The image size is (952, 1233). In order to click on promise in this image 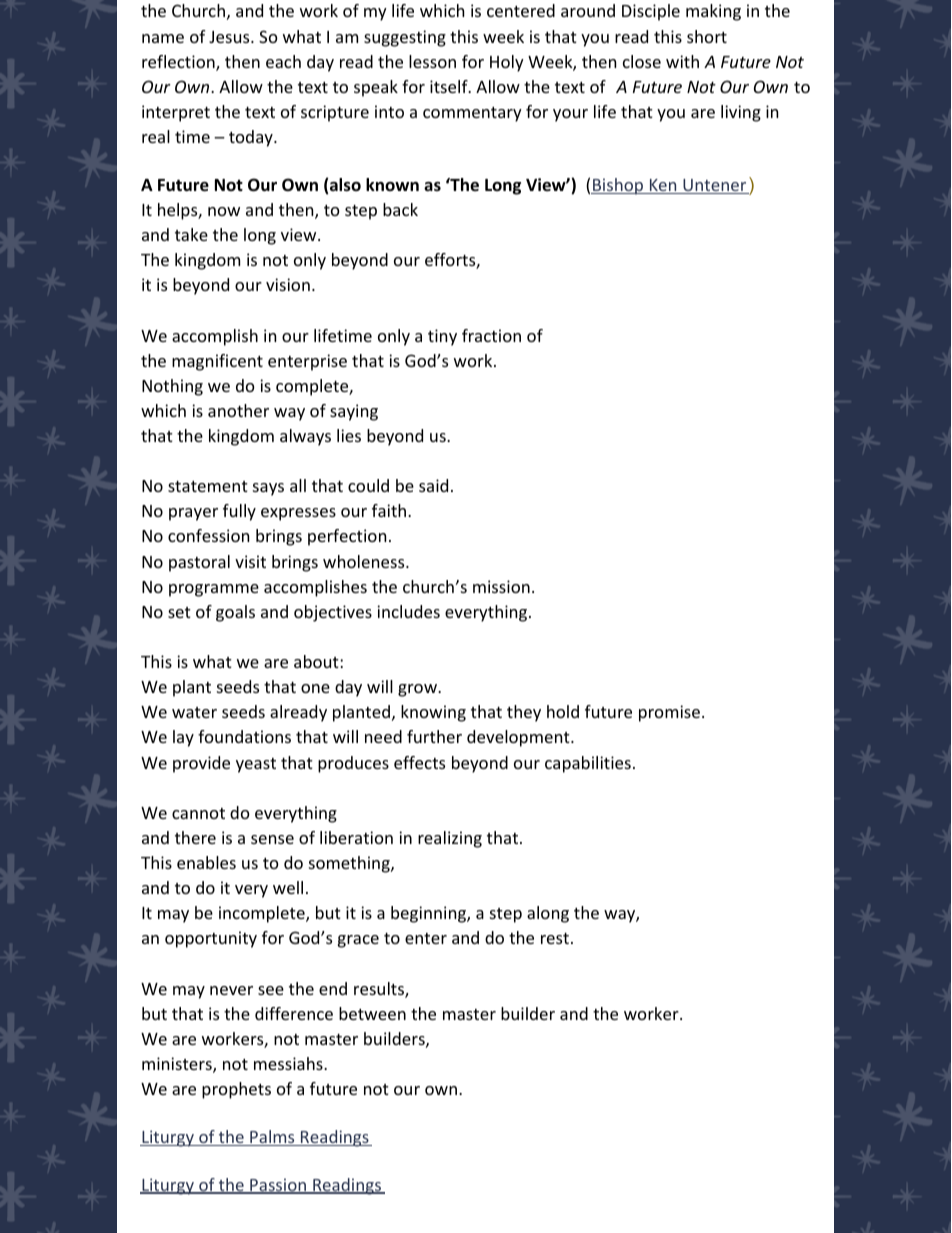, I will do `click(671, 713)`.
